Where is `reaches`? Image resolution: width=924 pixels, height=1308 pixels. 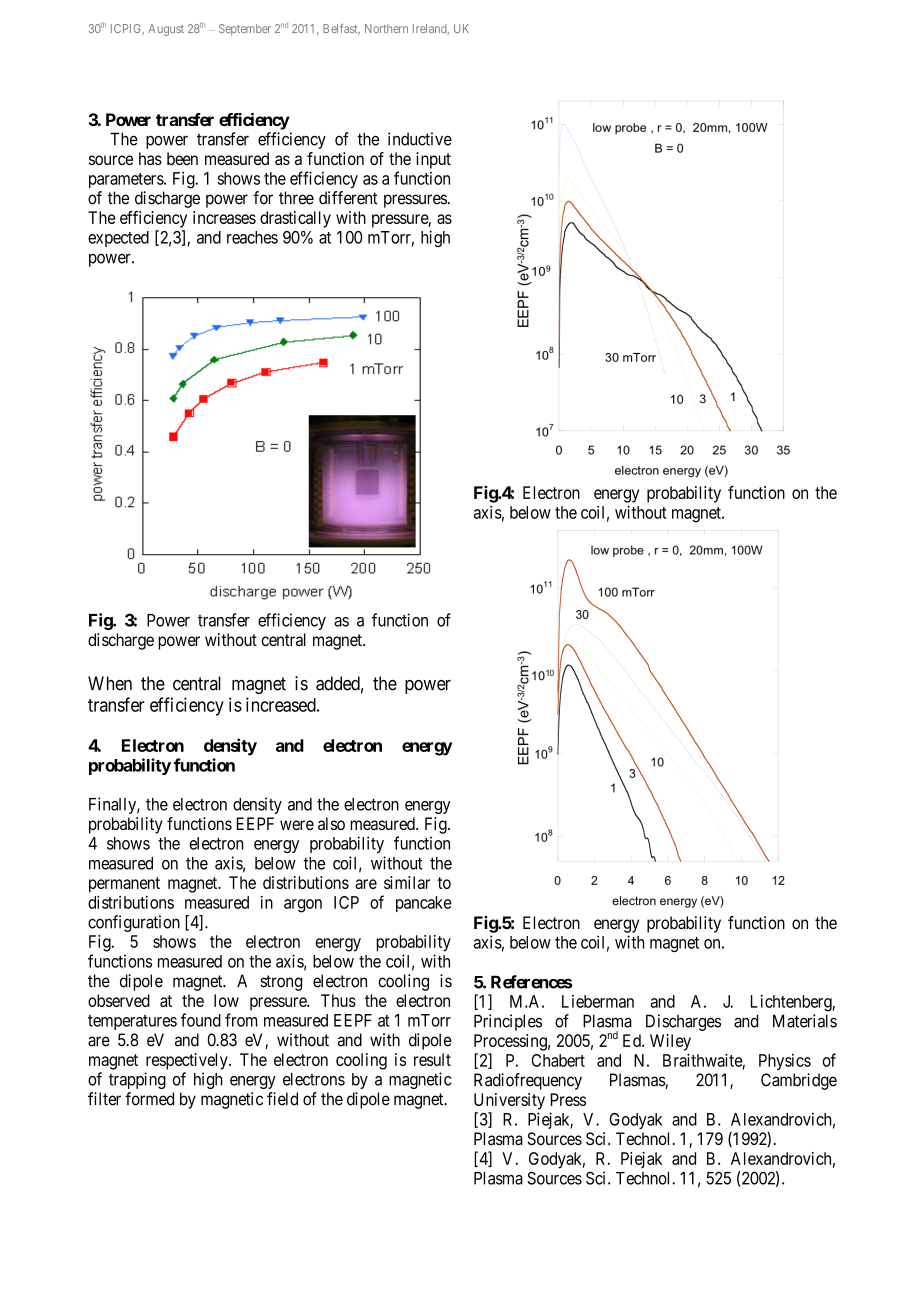
reaches is located at coordinates (252, 237).
